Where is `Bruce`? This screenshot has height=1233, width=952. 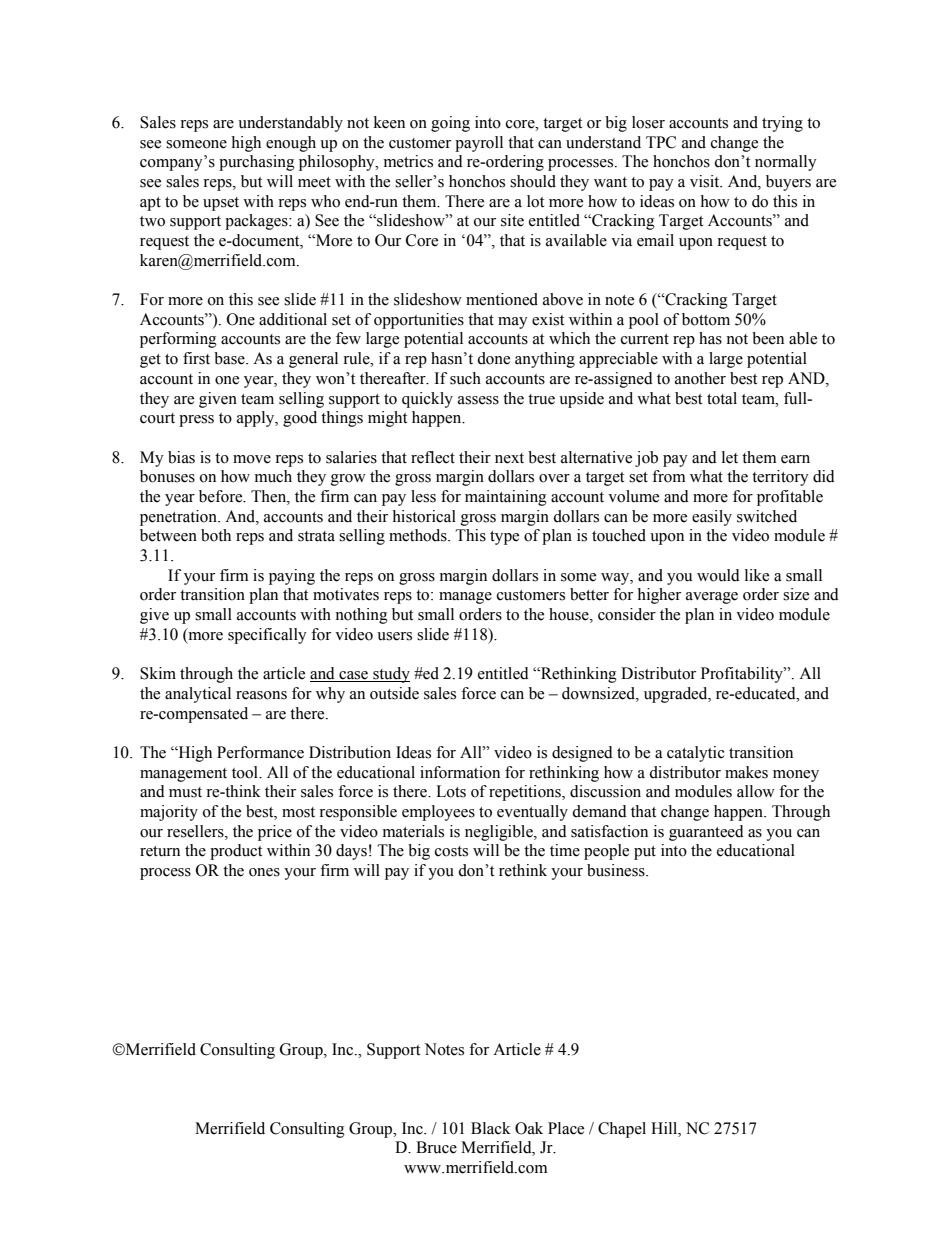
Bruce is located at coordinates (436, 1147).
